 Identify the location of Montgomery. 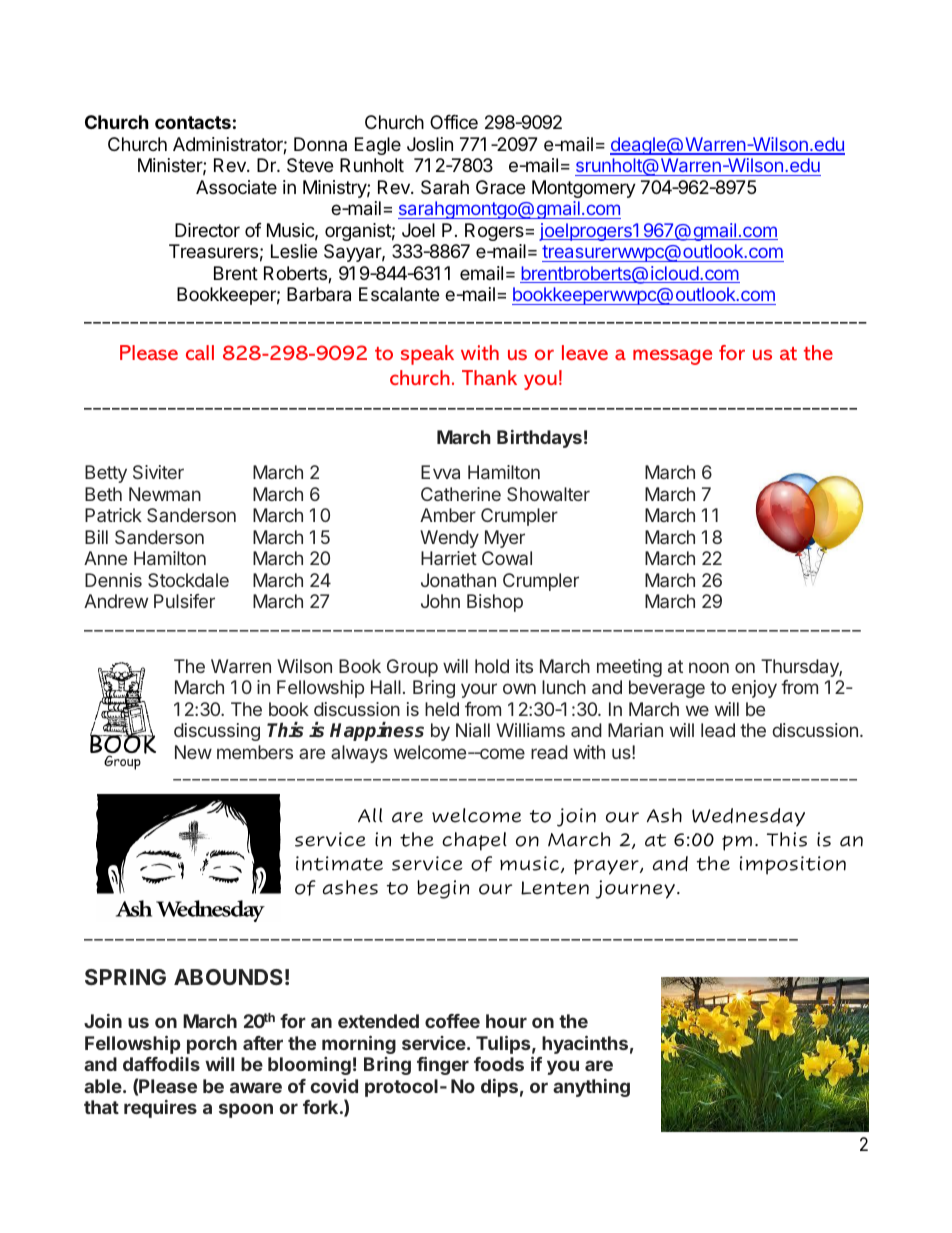
(584, 189).
